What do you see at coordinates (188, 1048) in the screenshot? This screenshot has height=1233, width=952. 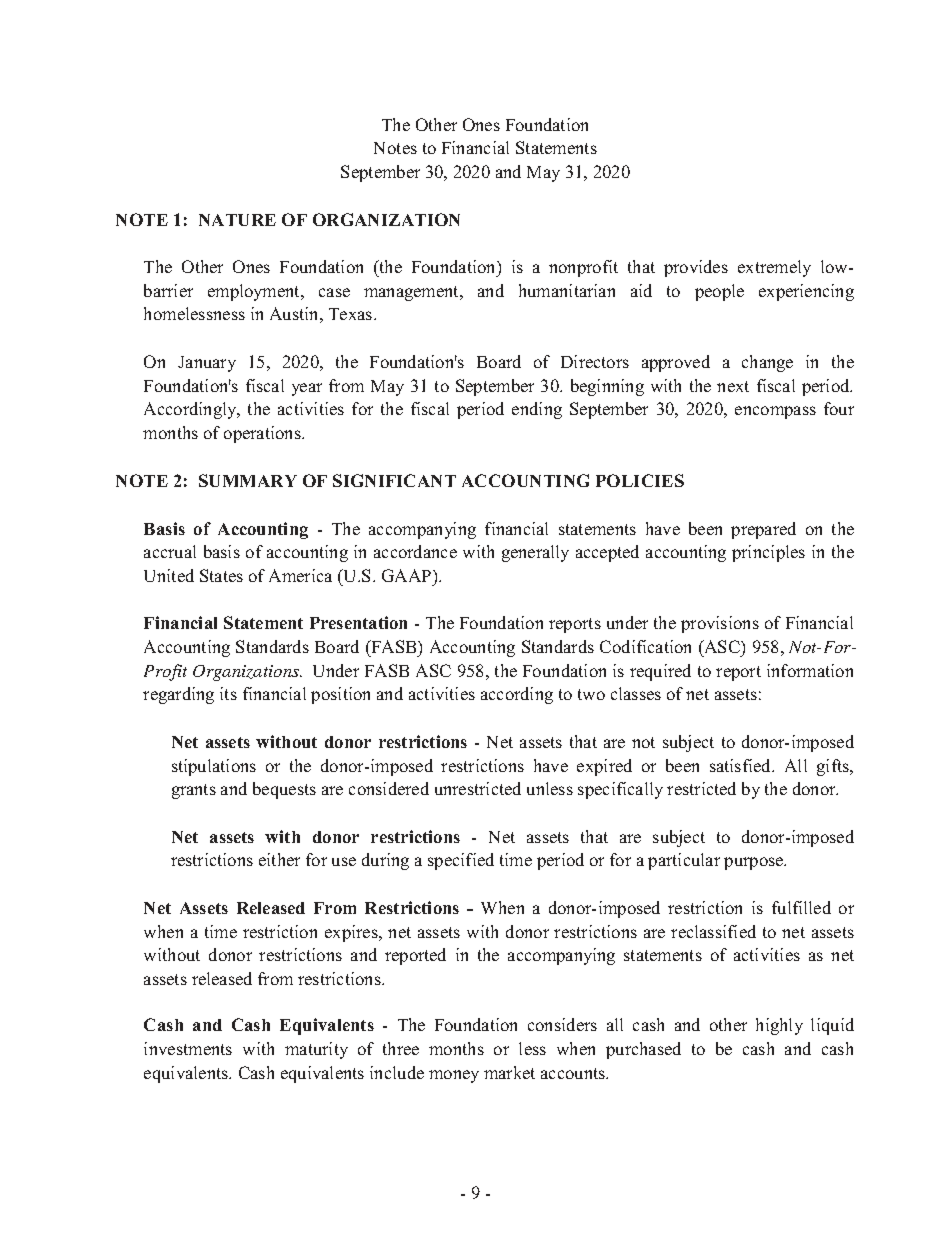 I see `investments` at bounding box center [188, 1048].
